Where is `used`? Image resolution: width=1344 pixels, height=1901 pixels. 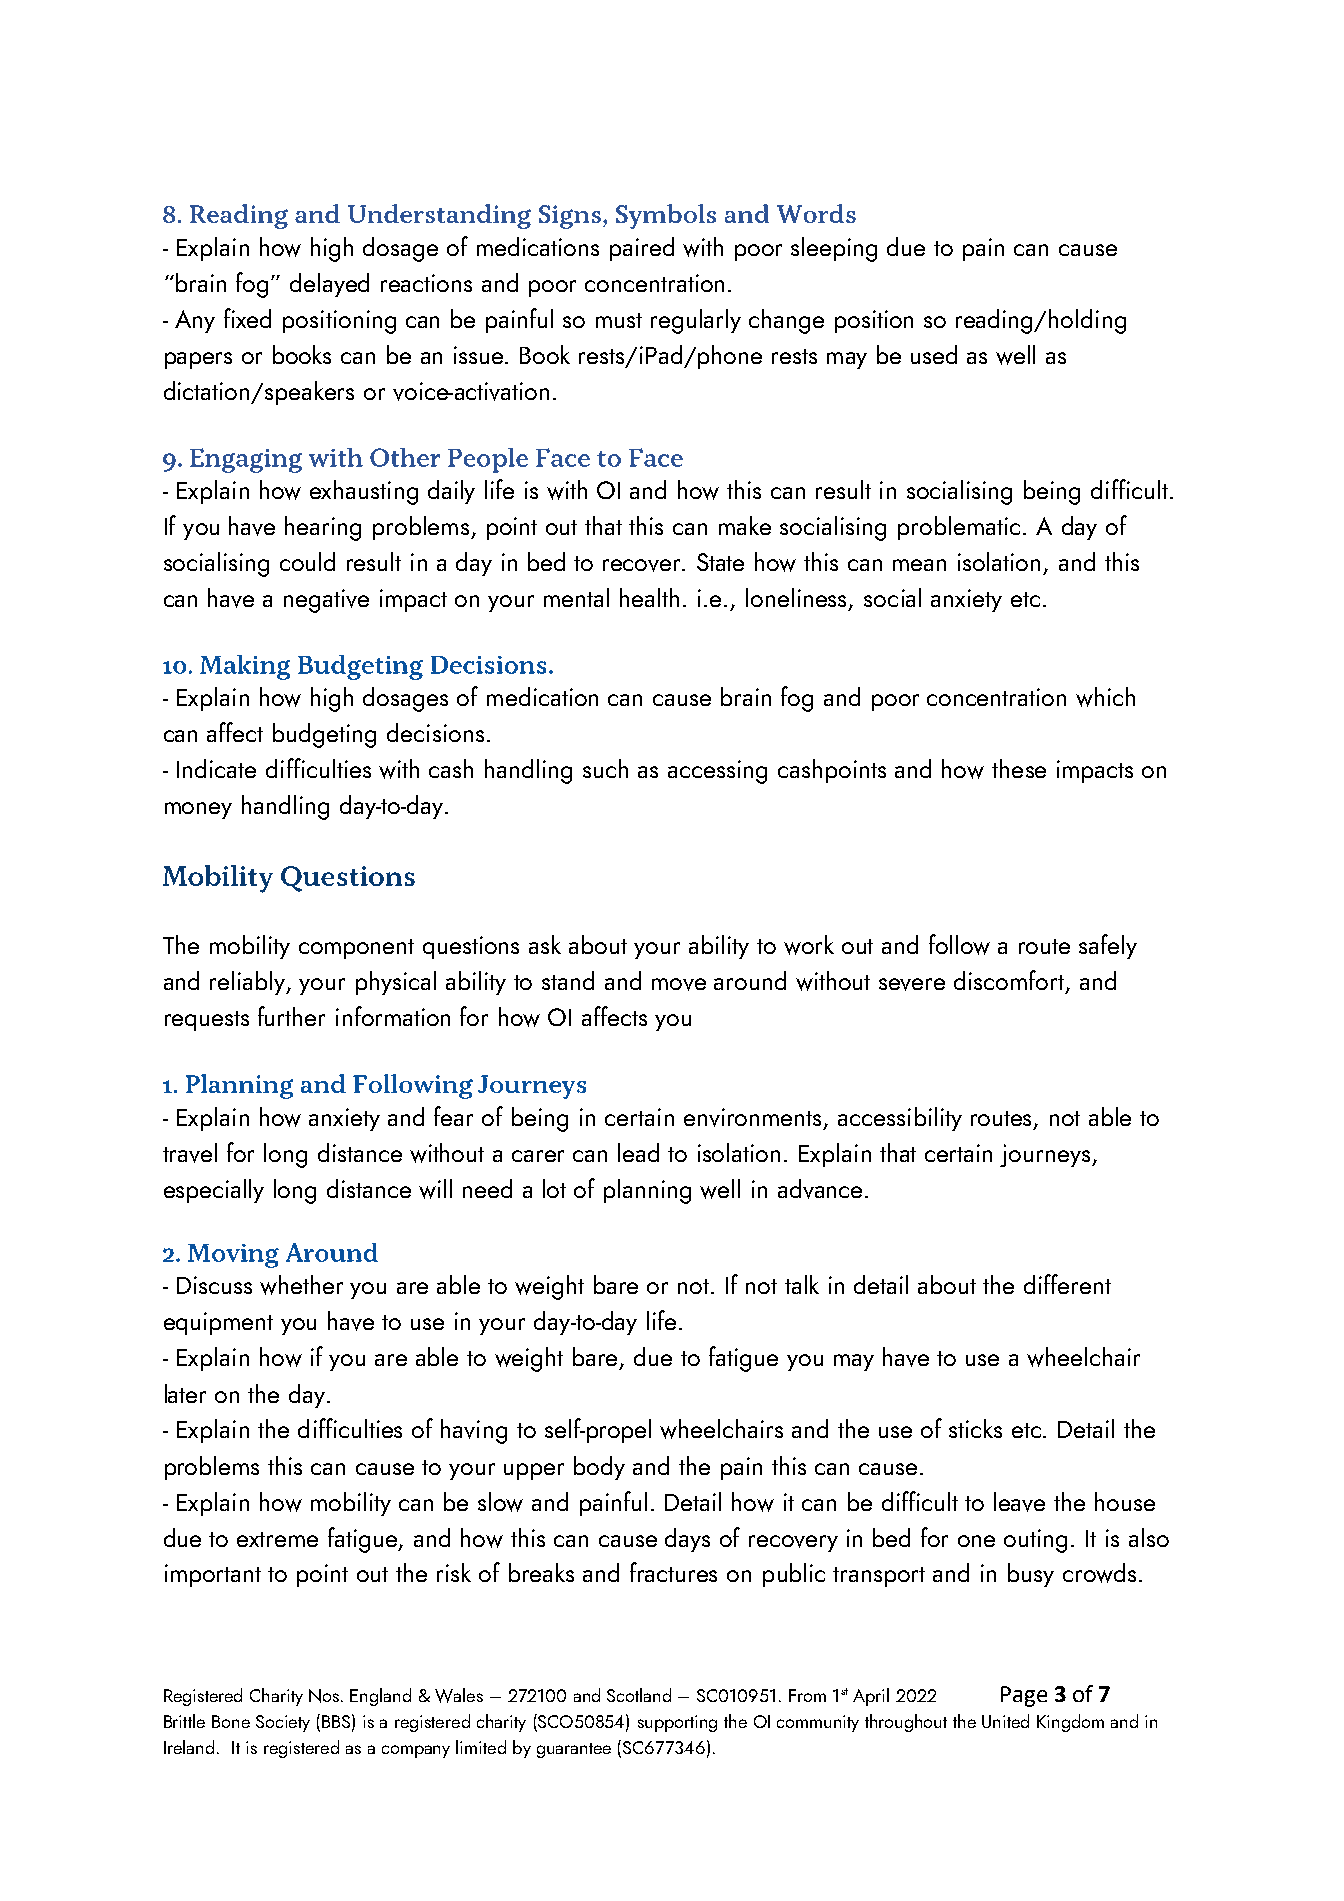
used is located at coordinates (934, 354).
